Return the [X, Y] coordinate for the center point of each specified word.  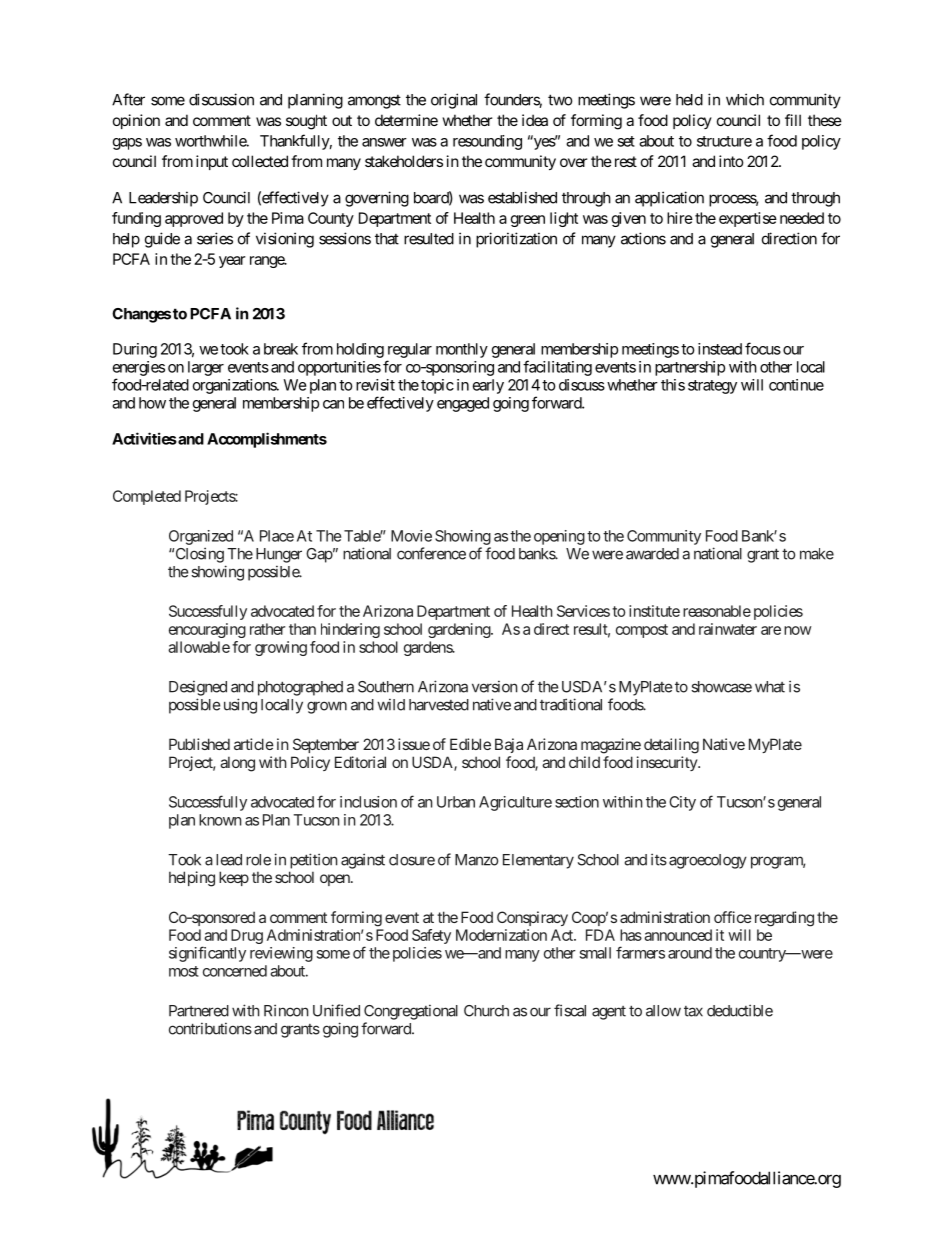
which [745, 99]
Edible [470, 744]
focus [763, 348]
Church [486, 1011]
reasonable [717, 611]
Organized [201, 537]
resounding [487, 142]
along [237, 764]
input [212, 162]
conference [431, 553]
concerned [235, 971]
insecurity [668, 763]
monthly [462, 350]
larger [206, 368]
